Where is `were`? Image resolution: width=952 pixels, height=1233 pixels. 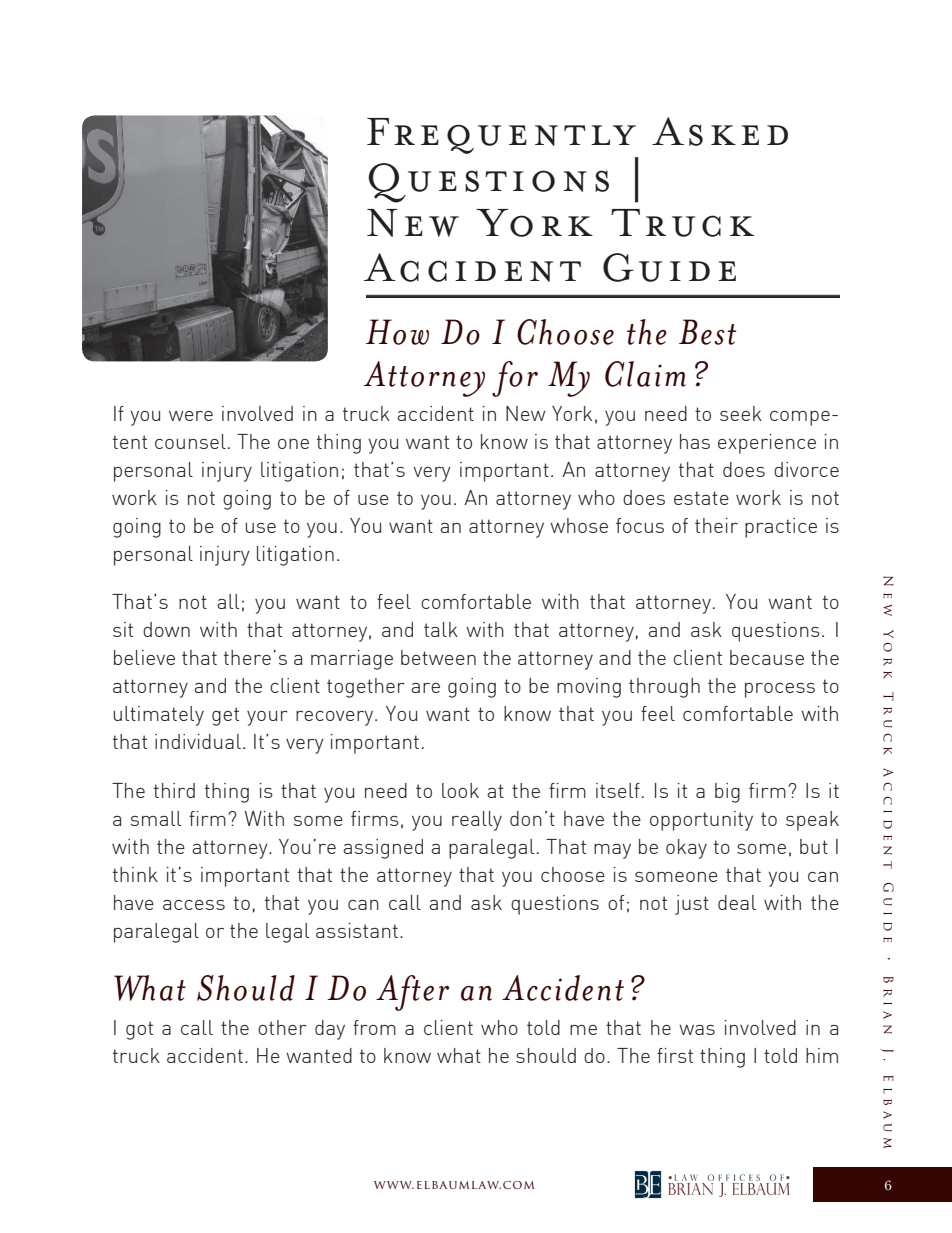
were is located at coordinates (191, 416).
